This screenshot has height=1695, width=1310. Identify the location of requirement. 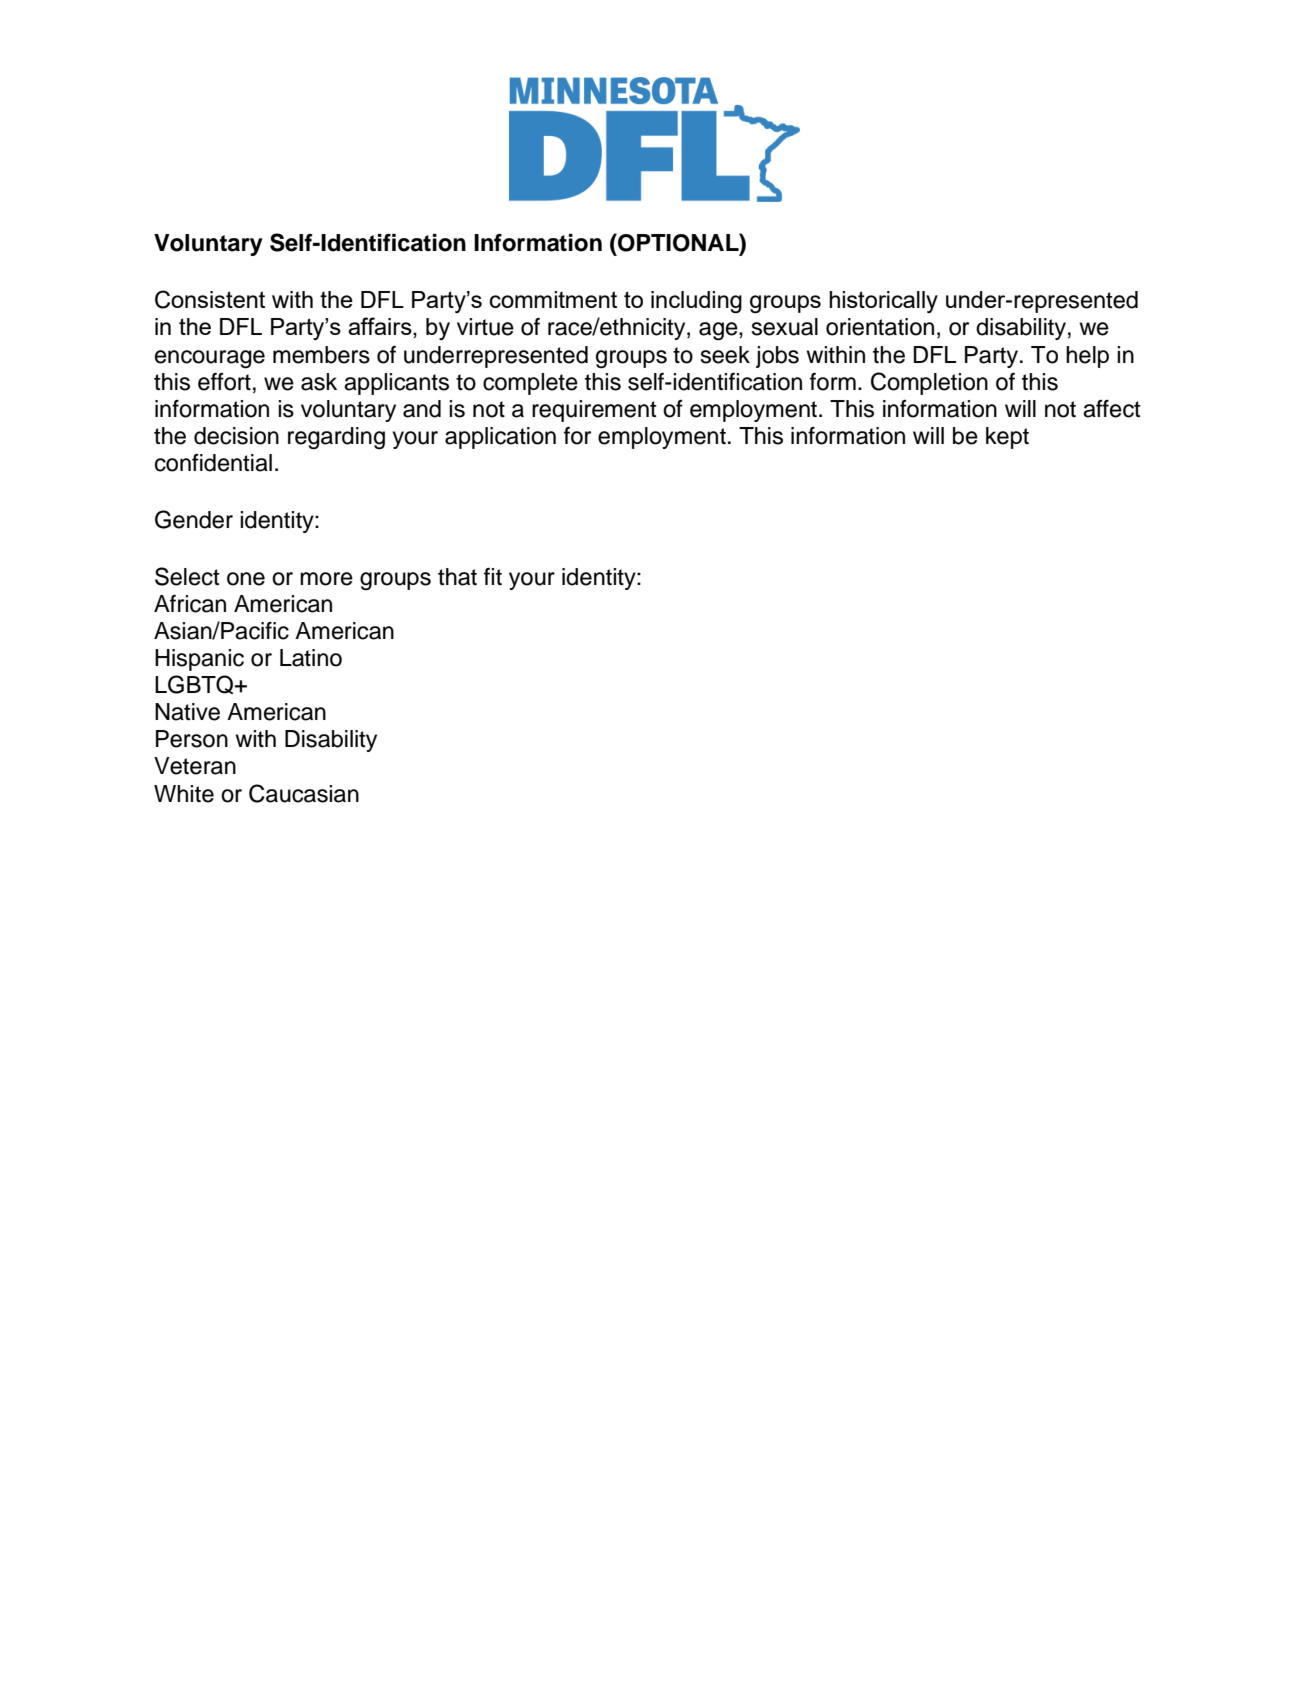
(594, 411).
